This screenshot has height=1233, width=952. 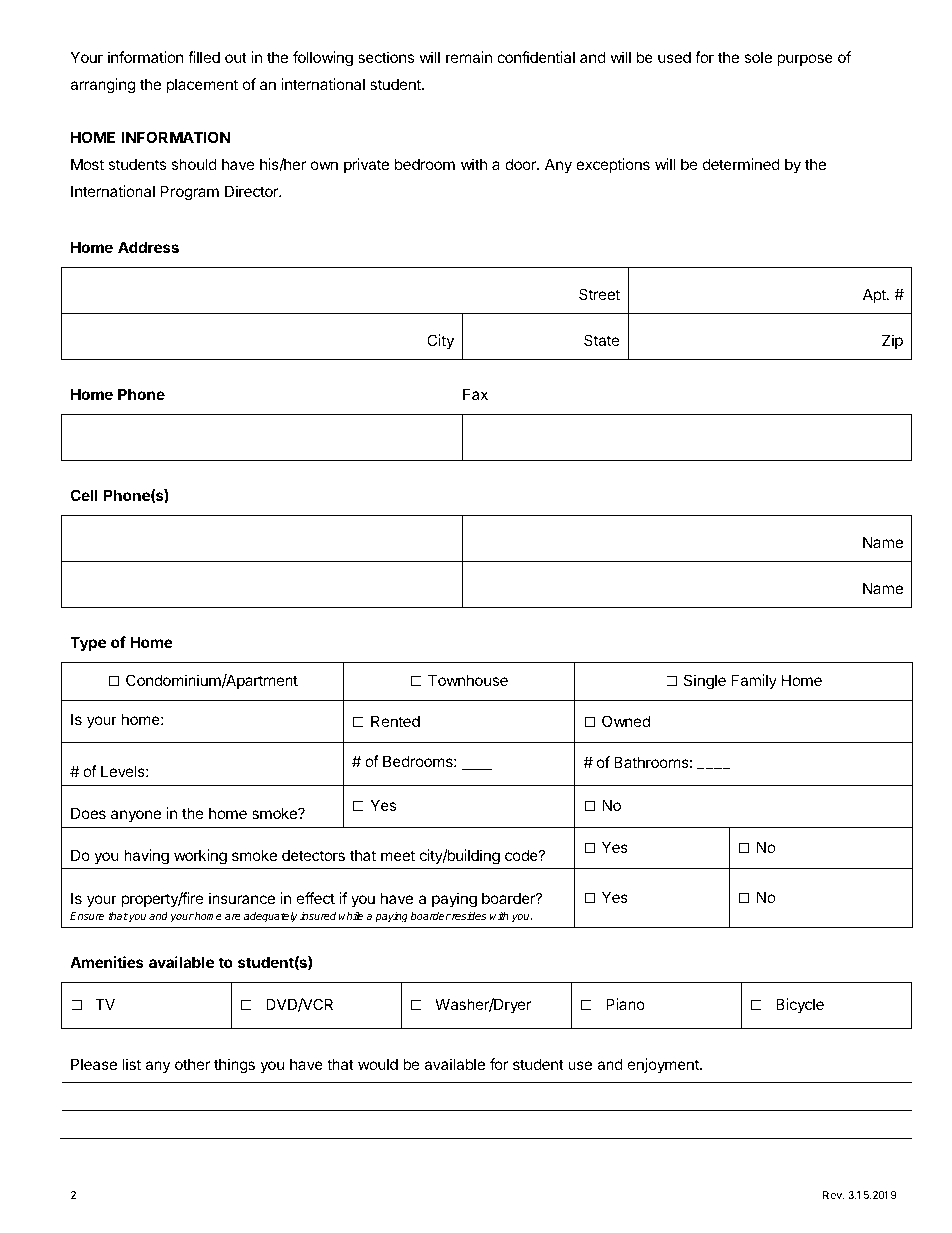 What do you see at coordinates (475, 394) in the screenshot?
I see `Fax` at bounding box center [475, 394].
